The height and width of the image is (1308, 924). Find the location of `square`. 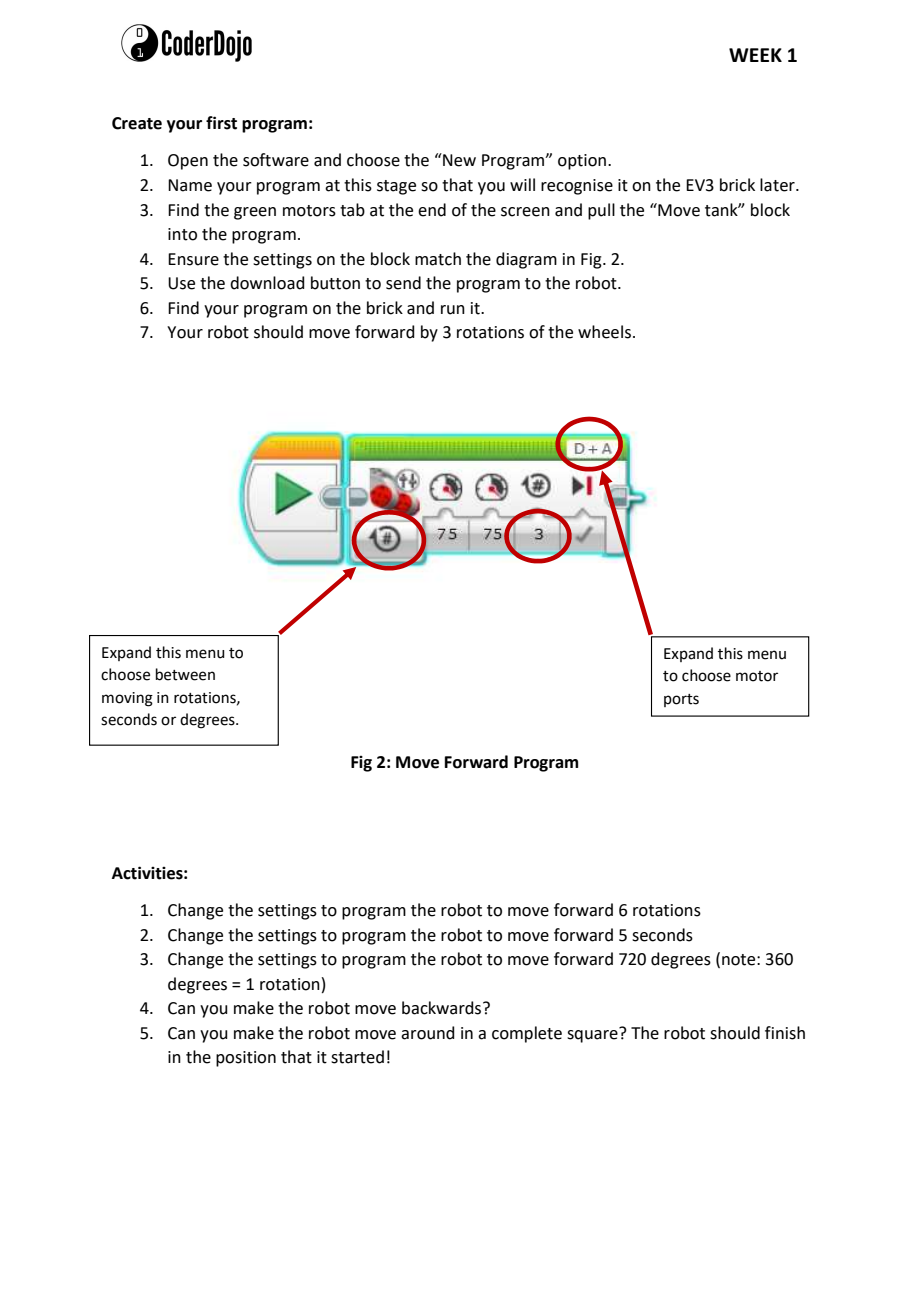

square is located at coordinates (593, 1035).
